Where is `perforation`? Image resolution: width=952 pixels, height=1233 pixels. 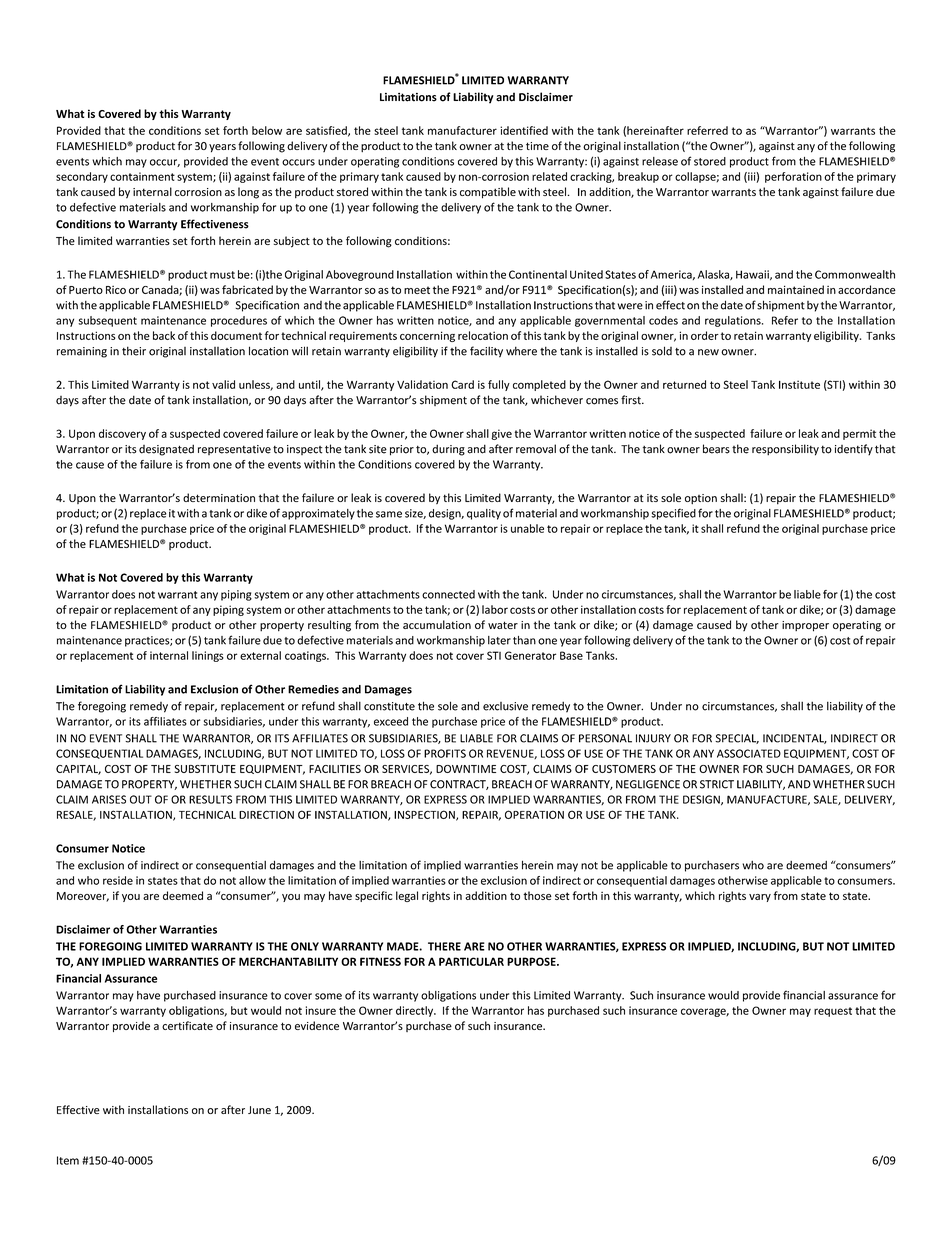 perforation is located at coordinates (793, 177).
